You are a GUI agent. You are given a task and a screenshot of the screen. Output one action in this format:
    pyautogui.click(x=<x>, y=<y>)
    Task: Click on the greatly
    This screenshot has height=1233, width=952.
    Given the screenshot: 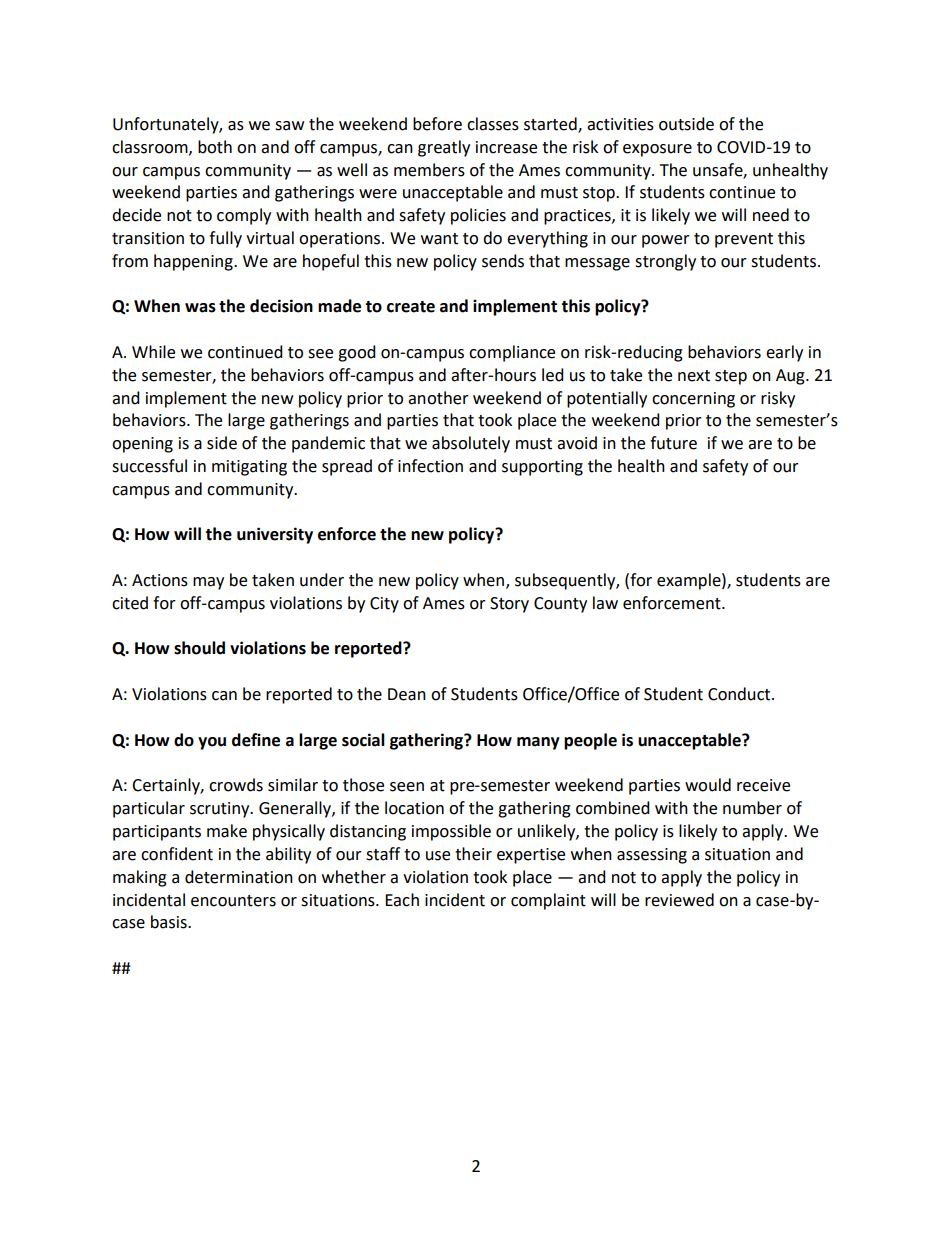 What is the action you would take?
    pyautogui.click(x=444, y=148)
